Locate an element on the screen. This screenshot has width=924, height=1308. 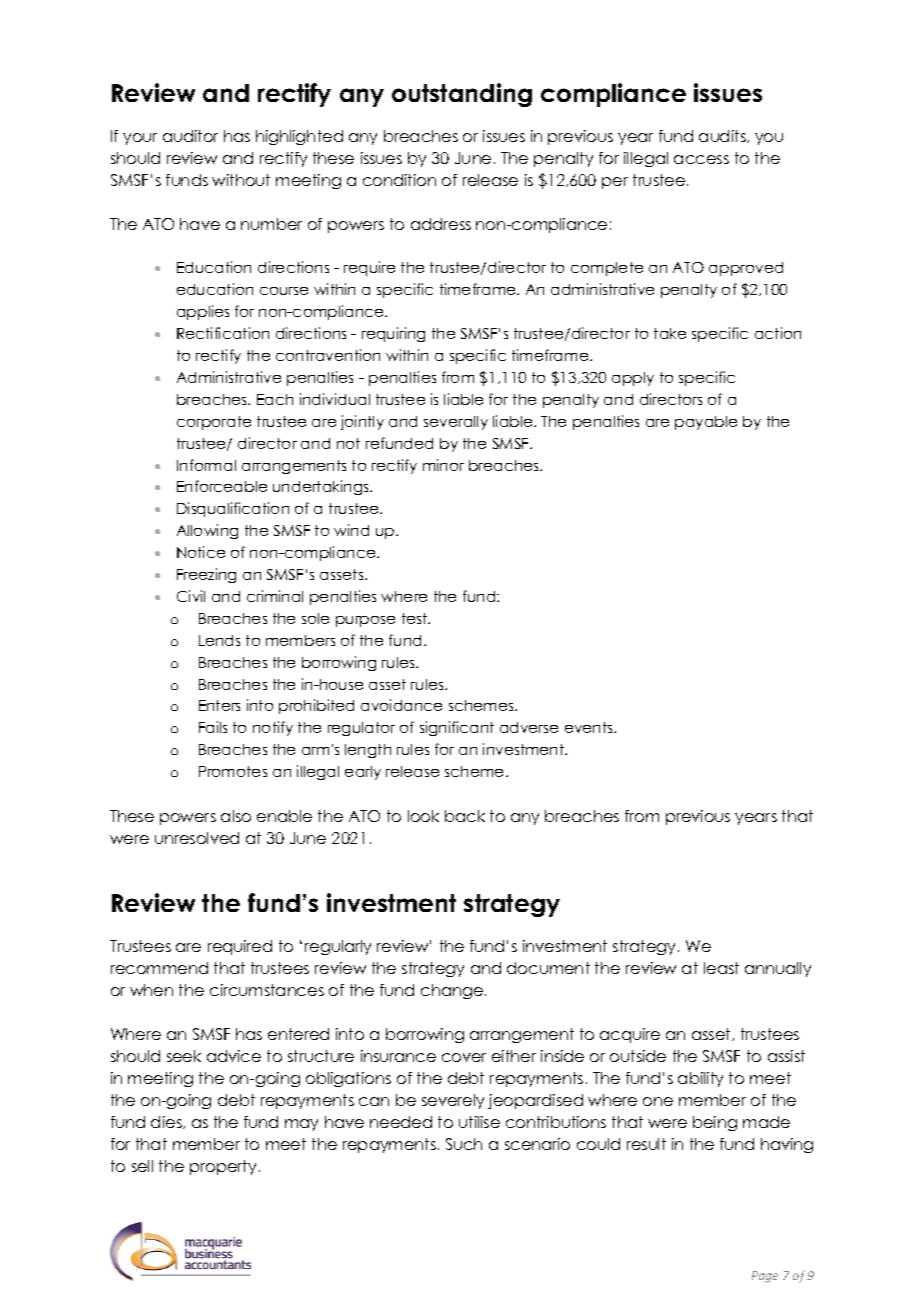
outstanding is located at coordinates (462, 95).
